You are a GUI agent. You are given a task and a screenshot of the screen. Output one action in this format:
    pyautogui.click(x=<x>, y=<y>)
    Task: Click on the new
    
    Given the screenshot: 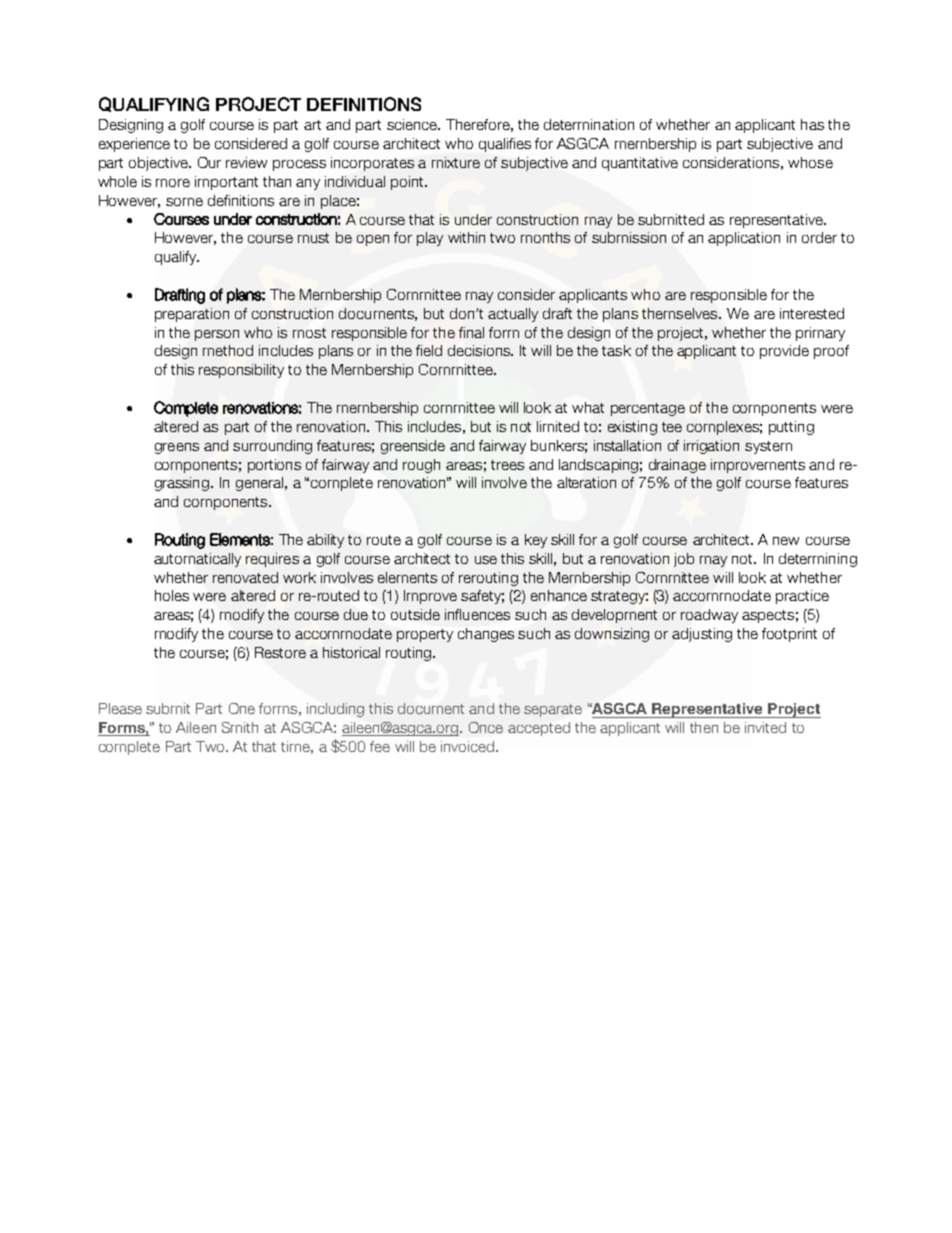 What is the action you would take?
    pyautogui.click(x=786, y=541)
